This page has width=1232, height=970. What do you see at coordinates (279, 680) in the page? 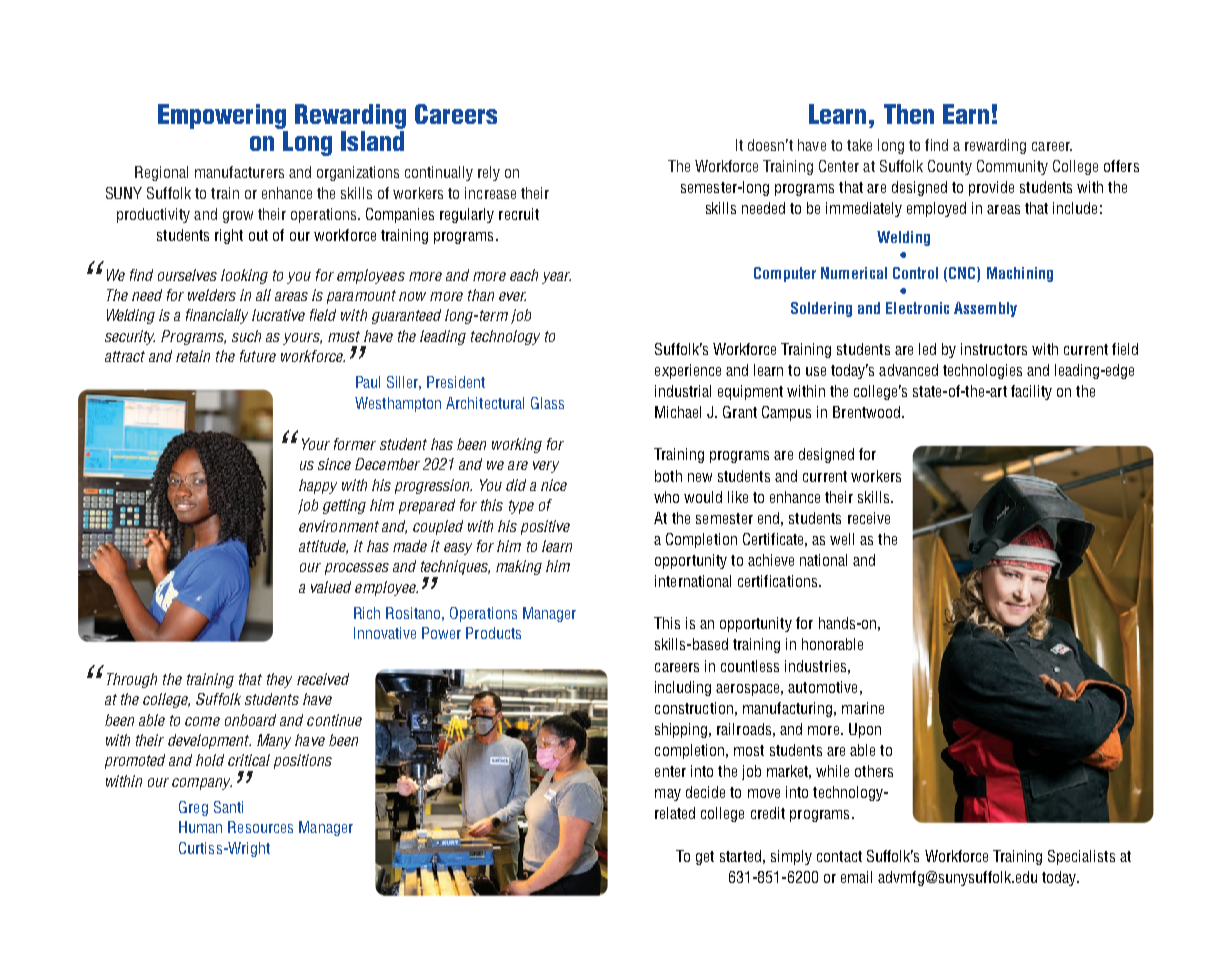
I see `they` at bounding box center [279, 680].
